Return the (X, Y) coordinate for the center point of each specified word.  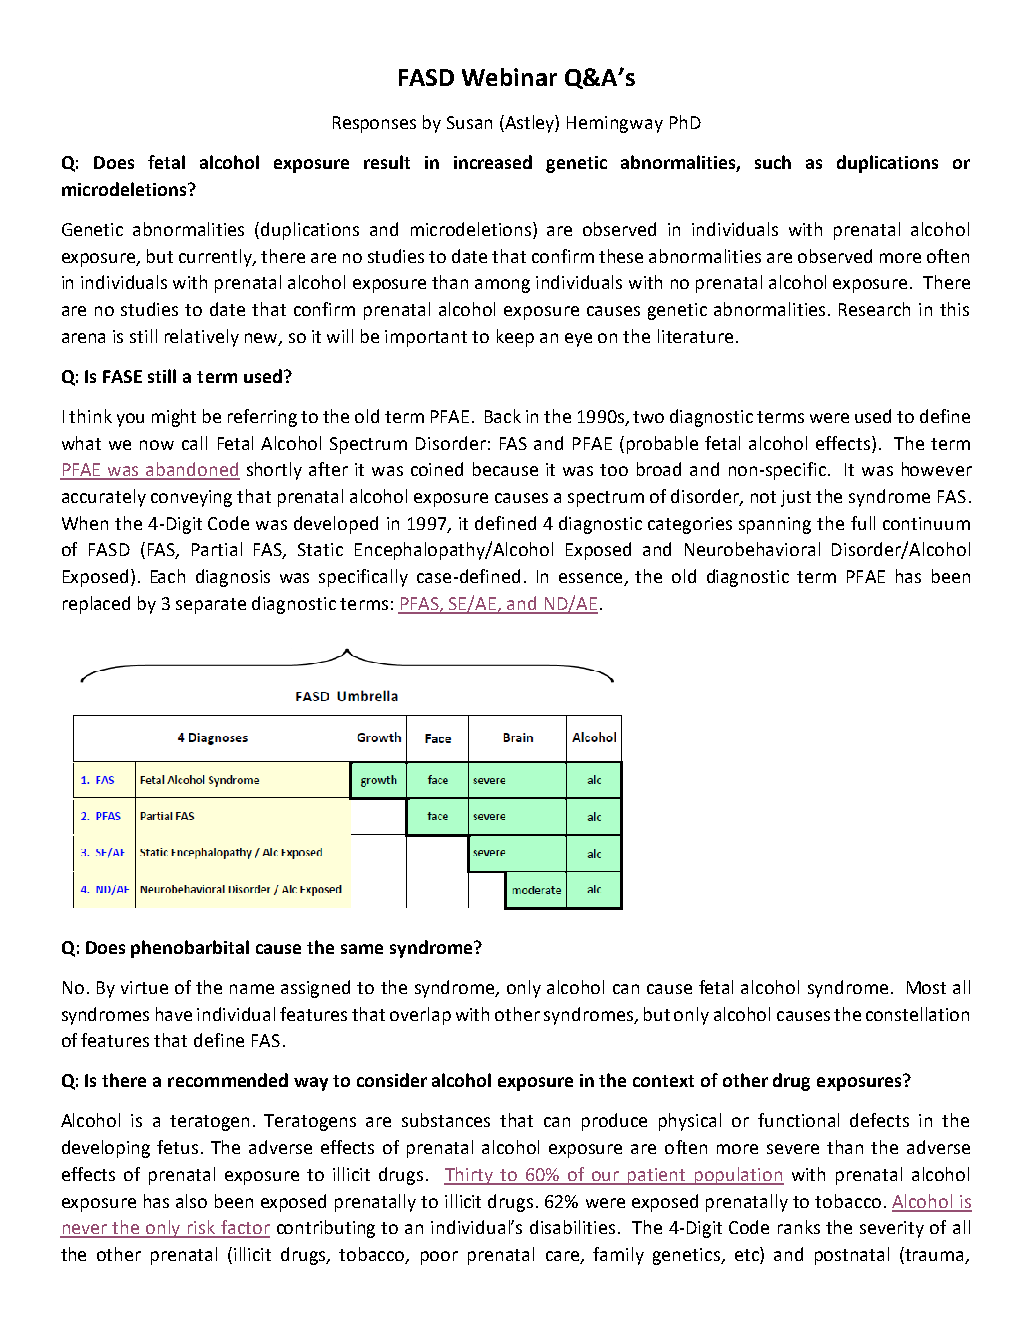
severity (892, 1229)
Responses (374, 124)
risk (202, 1228)
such (773, 162)
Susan (469, 122)
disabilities (572, 1227)
